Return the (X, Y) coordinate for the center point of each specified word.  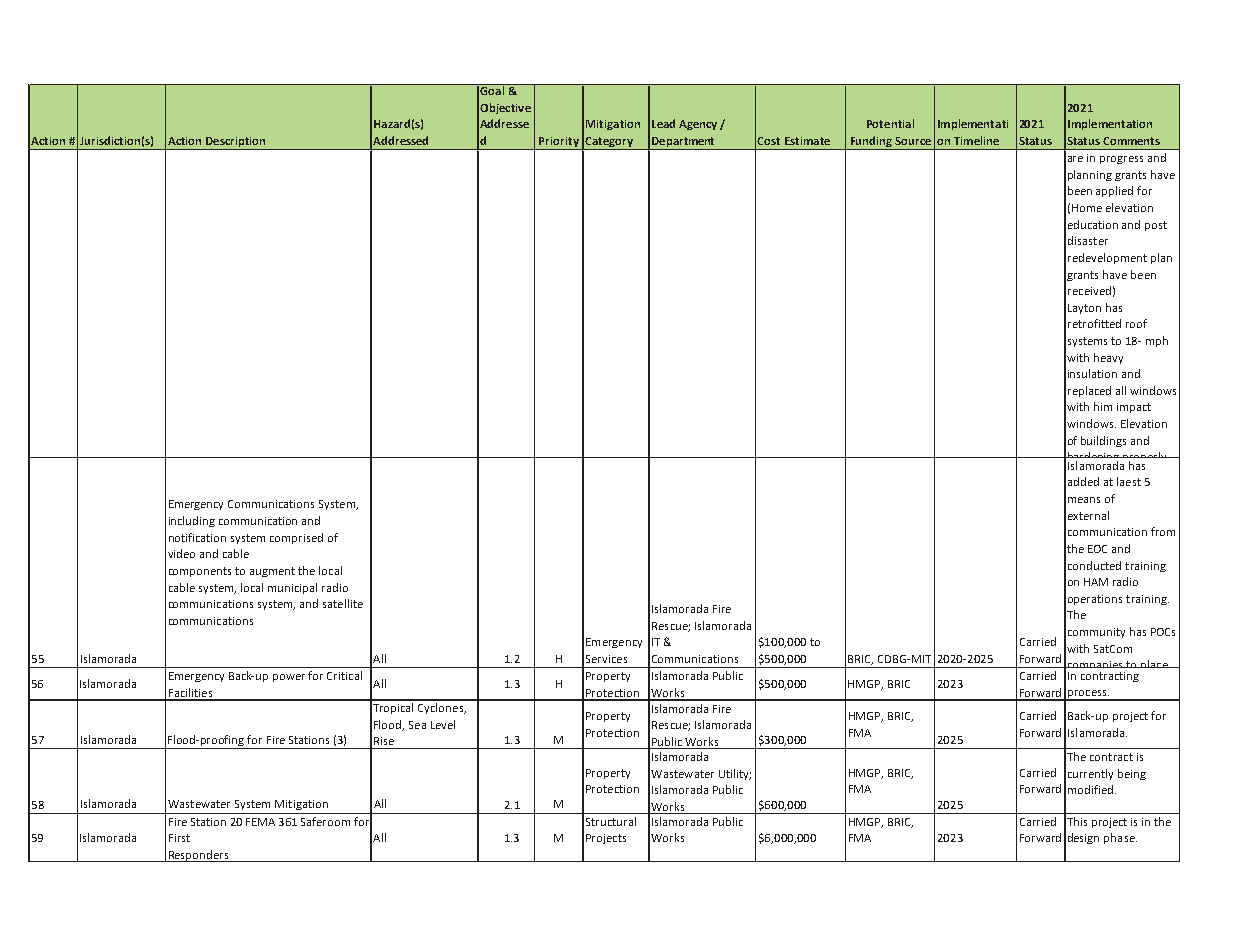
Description (236, 143)
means (1084, 500)
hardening (1094, 459)
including (192, 521)
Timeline (976, 140)
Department (684, 143)
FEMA (260, 822)
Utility (735, 774)
